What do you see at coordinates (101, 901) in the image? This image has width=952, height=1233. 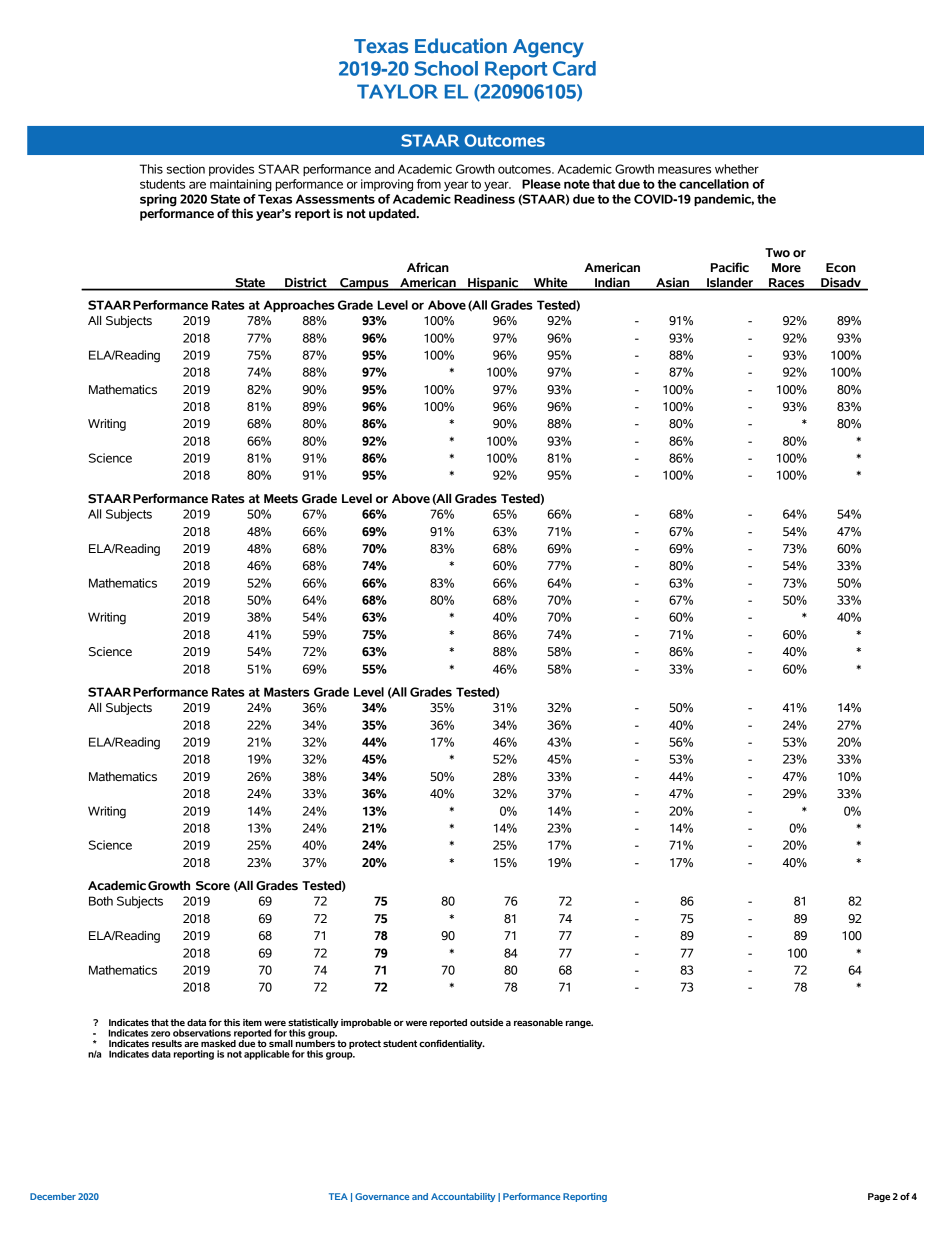 I see `Both` at bounding box center [101, 901].
